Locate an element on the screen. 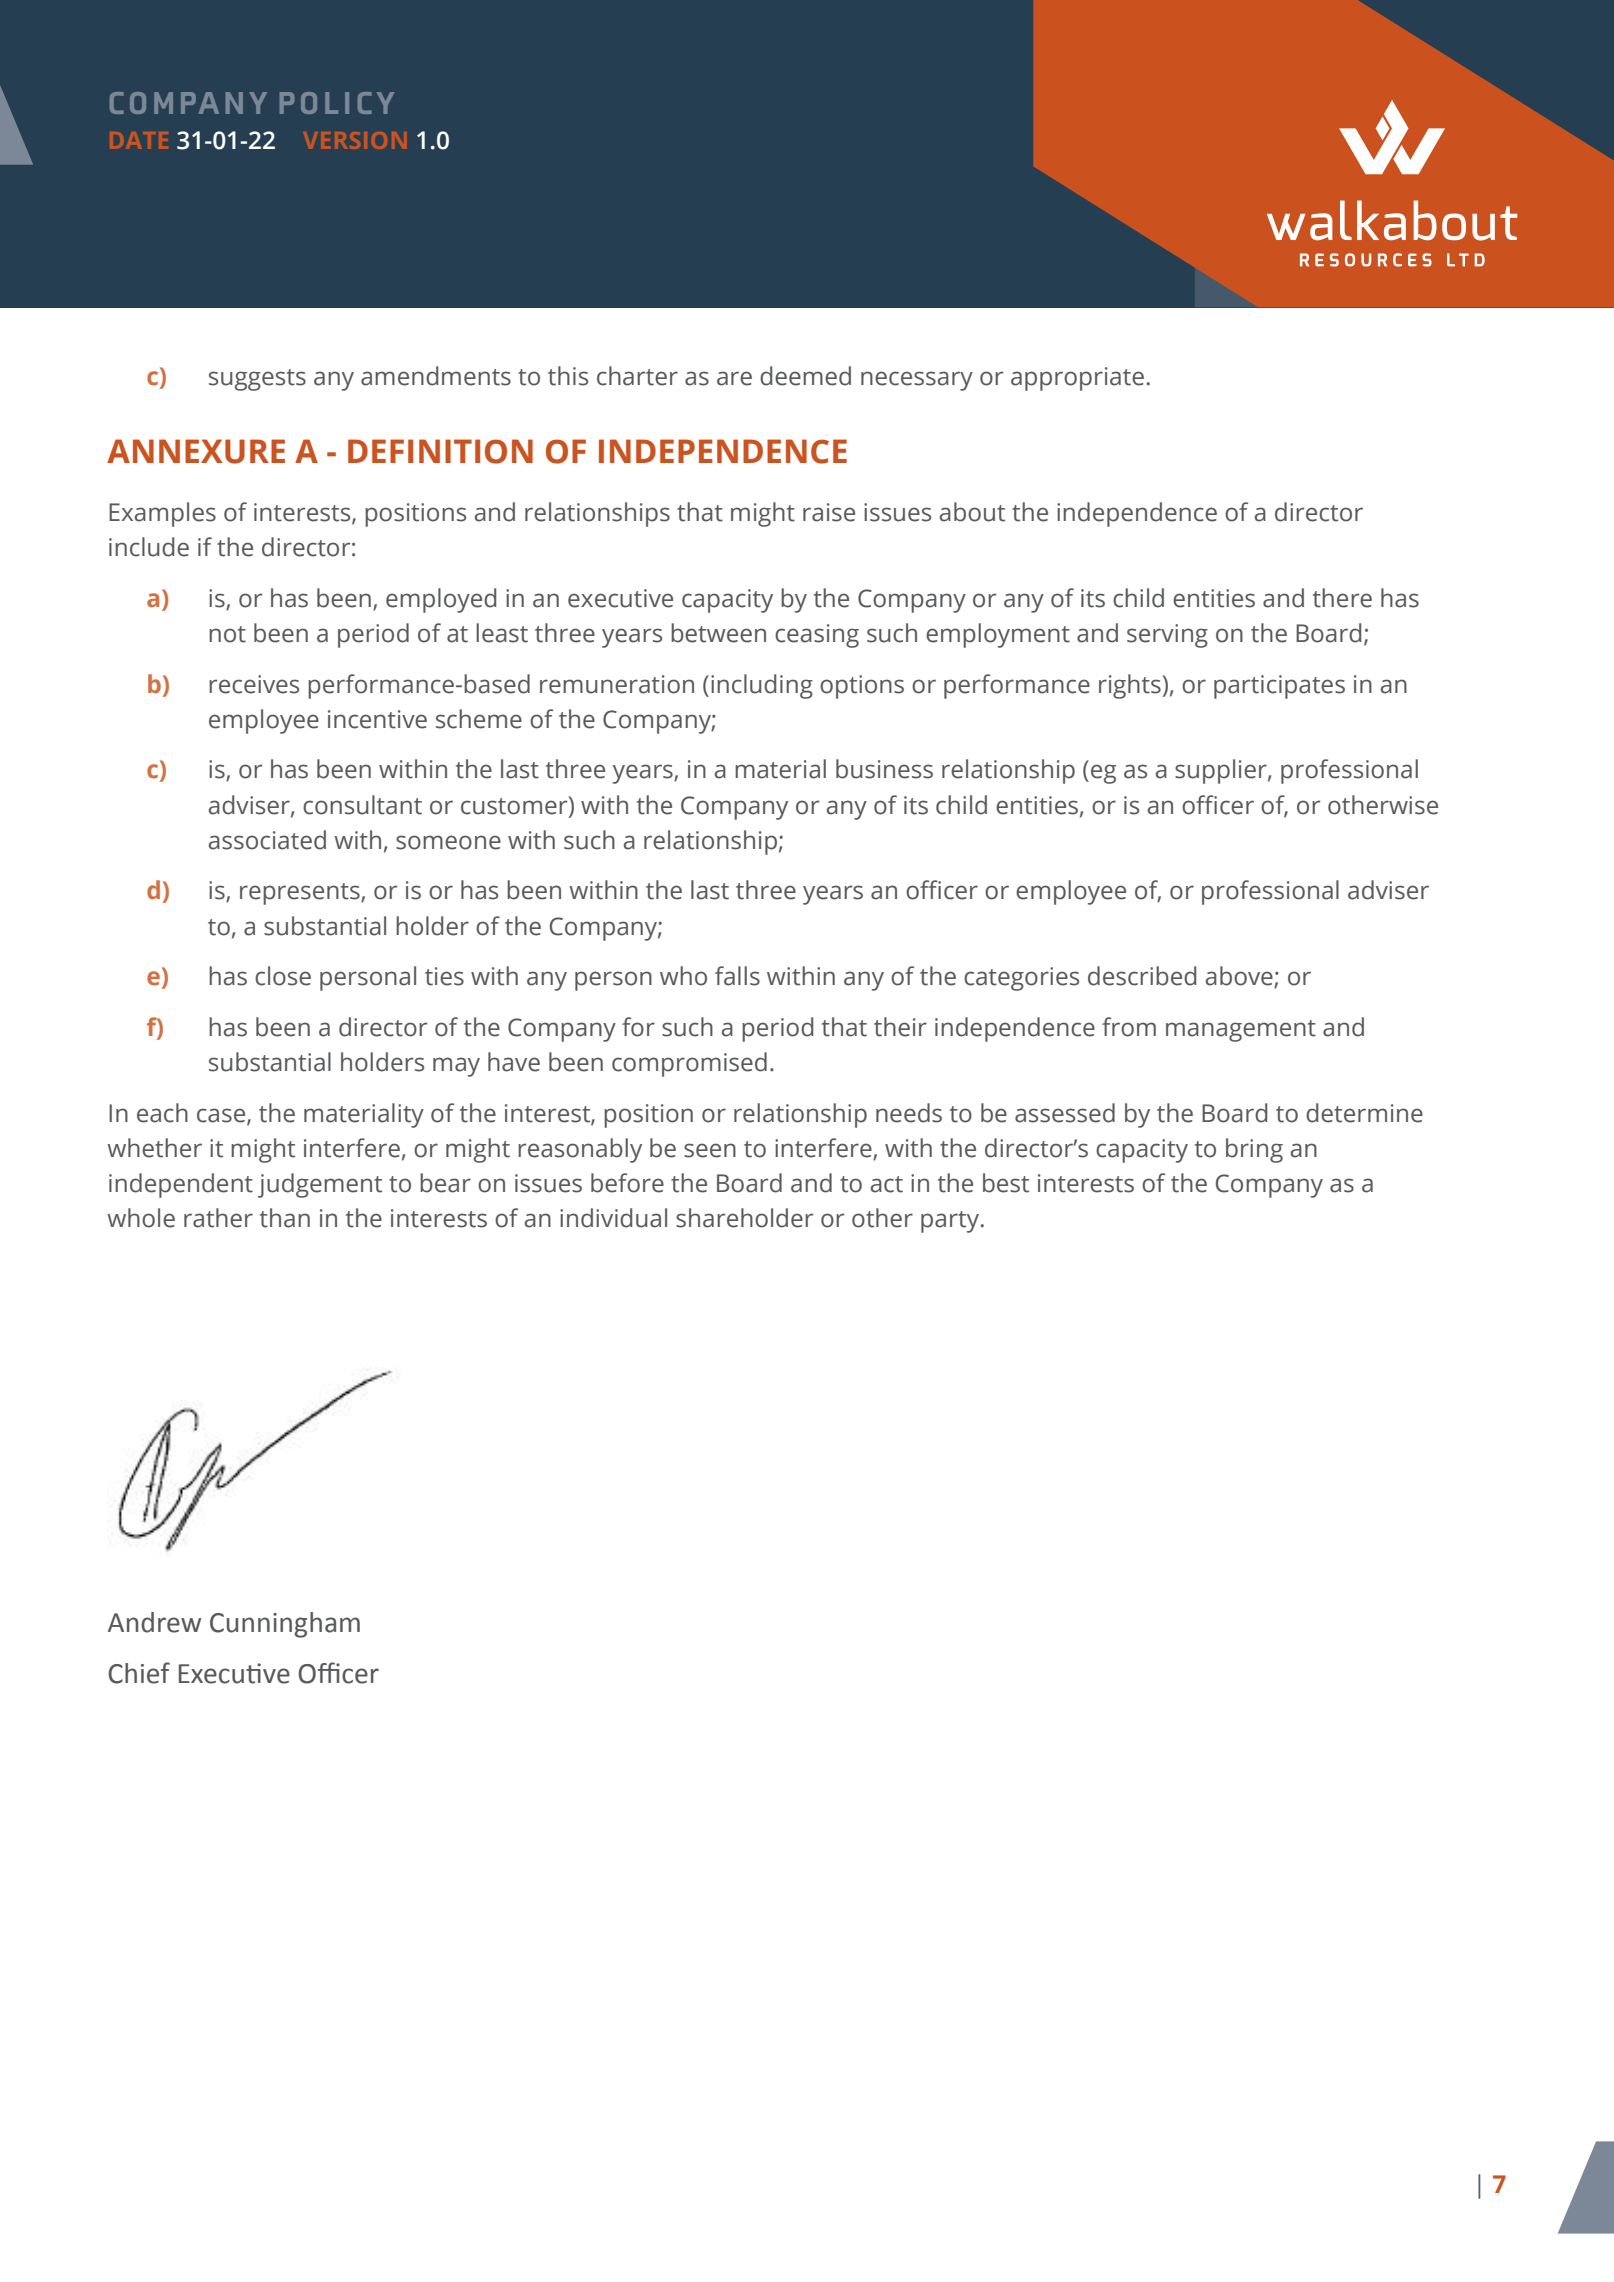 The width and height of the screenshot is (1614, 2282). participates is located at coordinates (1279, 687).
